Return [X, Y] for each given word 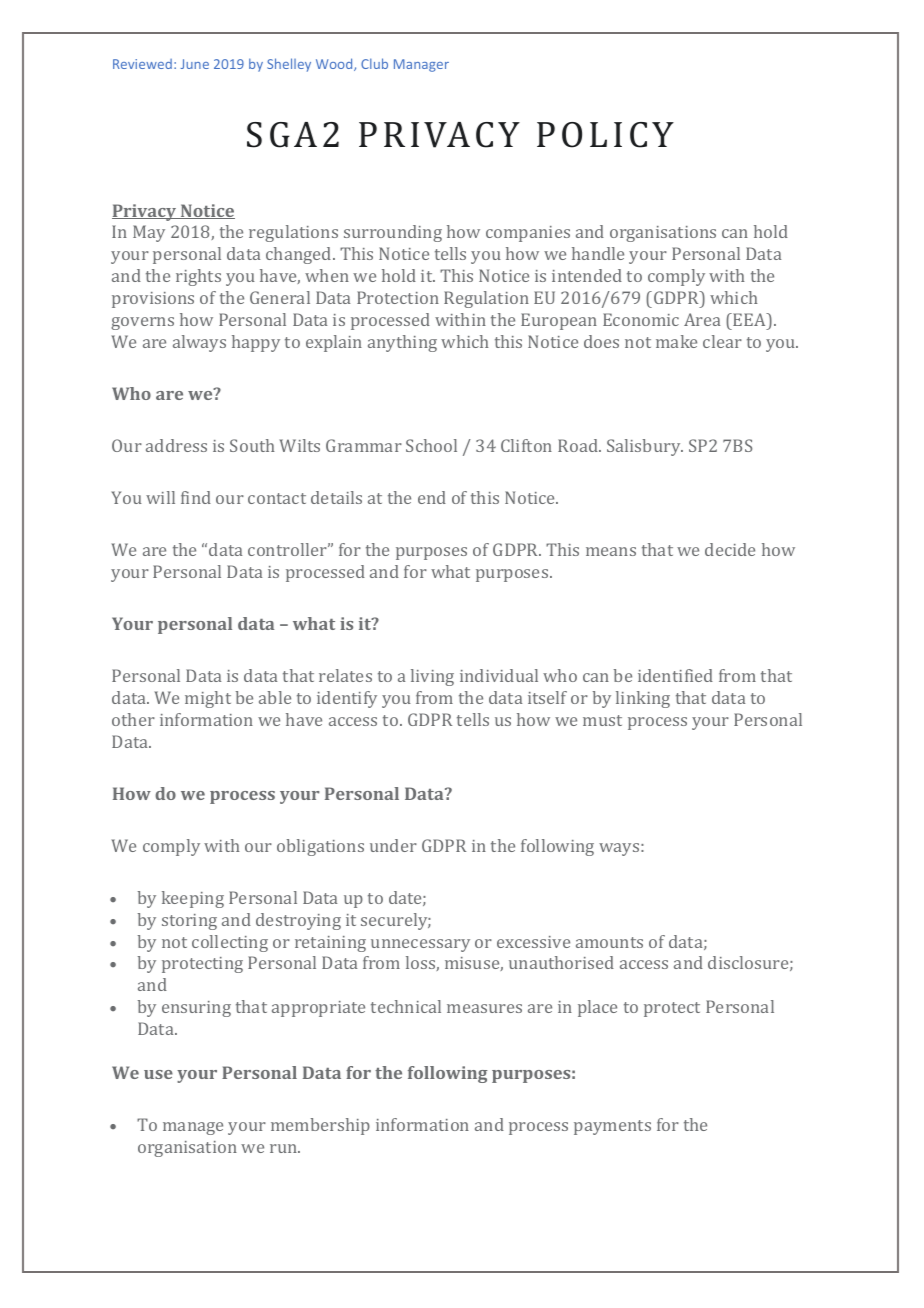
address [176, 445]
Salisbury [645, 447]
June [195, 64]
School [431, 445]
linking [643, 699]
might [208, 699]
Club [374, 63]
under [393, 845]
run [285, 1148]
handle [598, 253]
